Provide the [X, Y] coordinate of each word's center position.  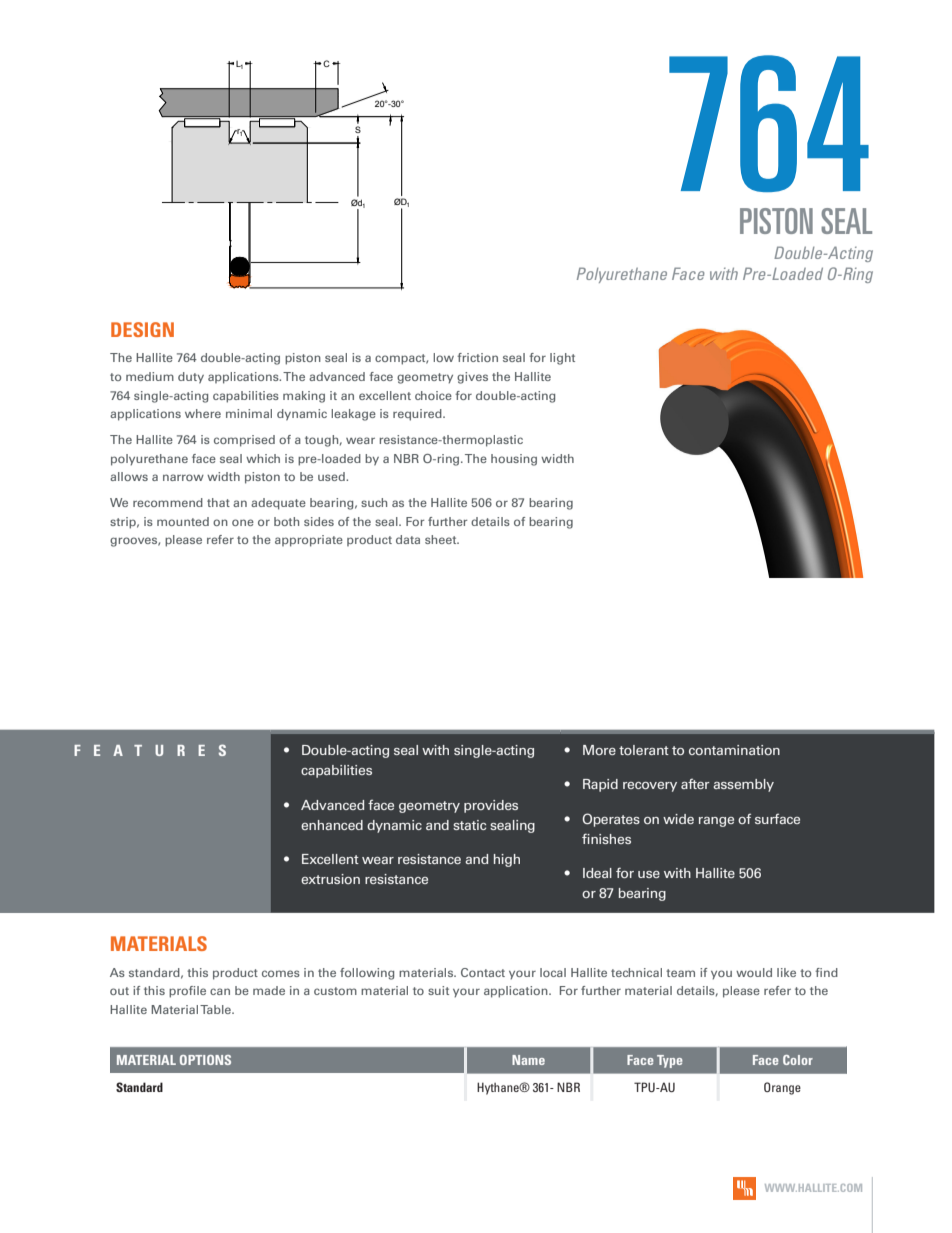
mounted [183, 521]
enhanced [332, 825]
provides [491, 806]
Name [528, 1060]
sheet [442, 539]
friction [477, 357]
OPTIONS [205, 1060]
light [562, 359]
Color [798, 1060]
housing [514, 460]
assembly [743, 785]
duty [191, 378]
